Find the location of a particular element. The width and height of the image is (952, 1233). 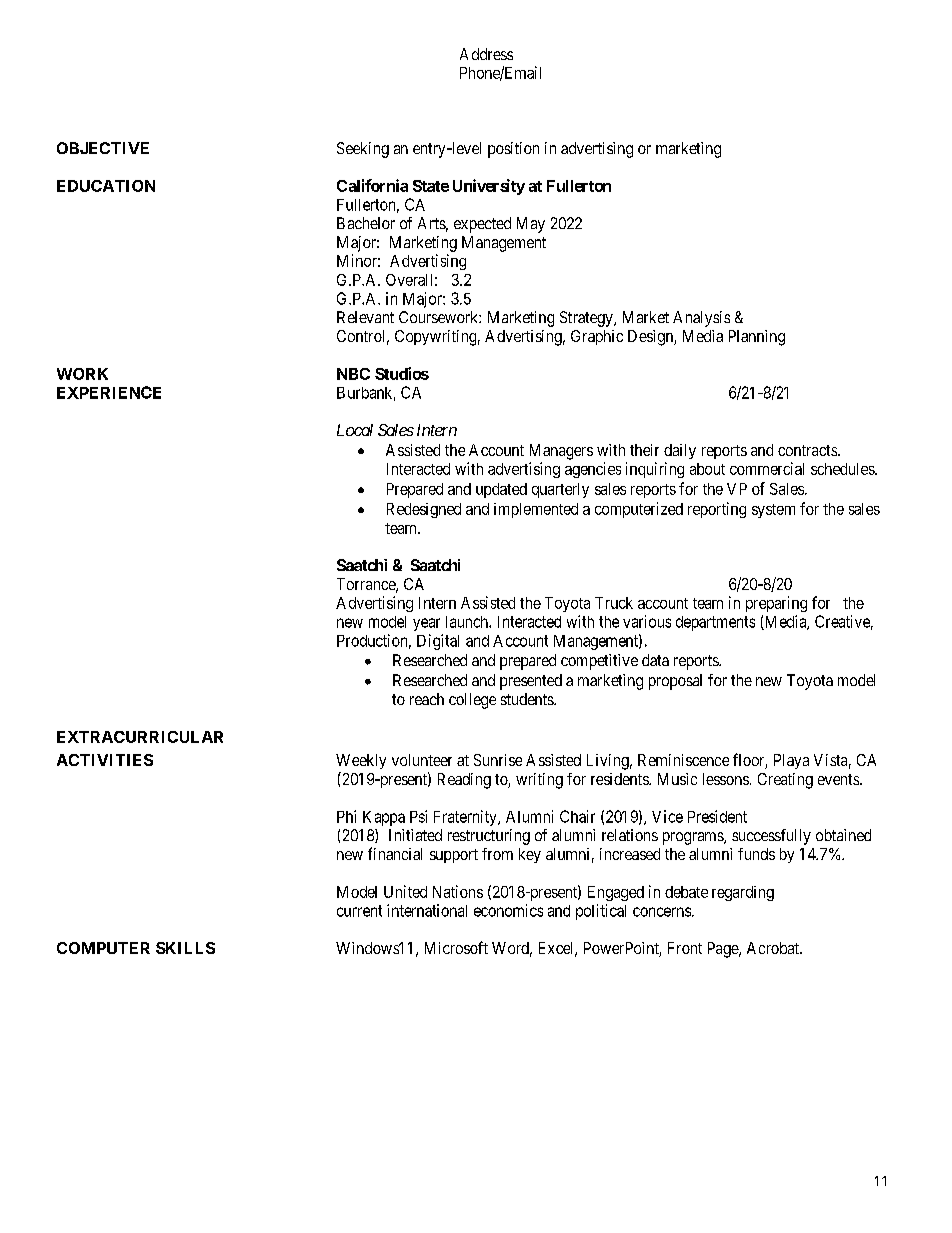

Address is located at coordinates (486, 54).
